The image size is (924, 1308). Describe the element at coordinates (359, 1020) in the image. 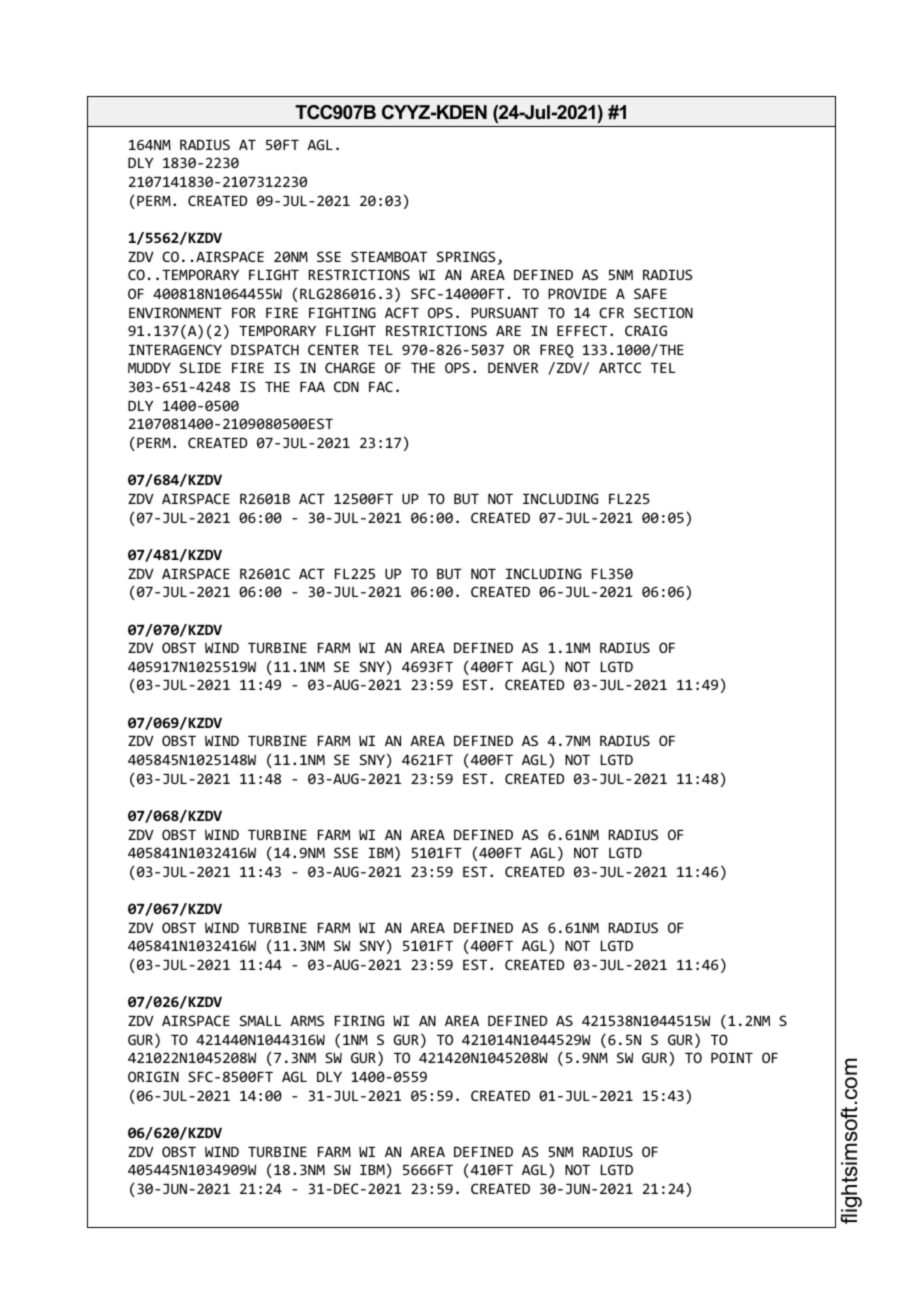

I see `FIRING` at that location.
